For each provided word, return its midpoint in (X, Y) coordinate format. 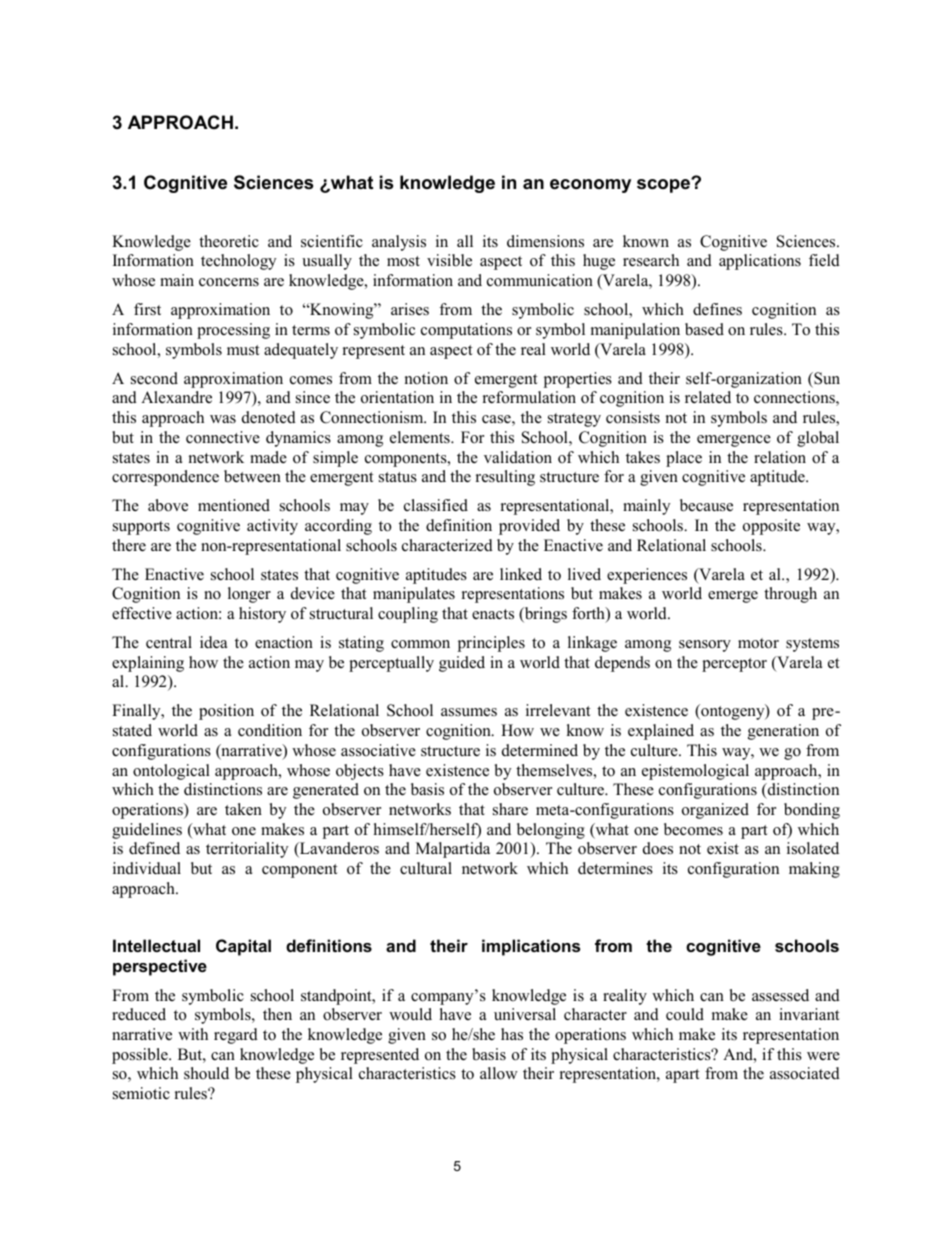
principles (491, 644)
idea (213, 642)
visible (449, 260)
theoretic (229, 241)
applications (760, 262)
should (206, 1073)
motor (758, 643)
